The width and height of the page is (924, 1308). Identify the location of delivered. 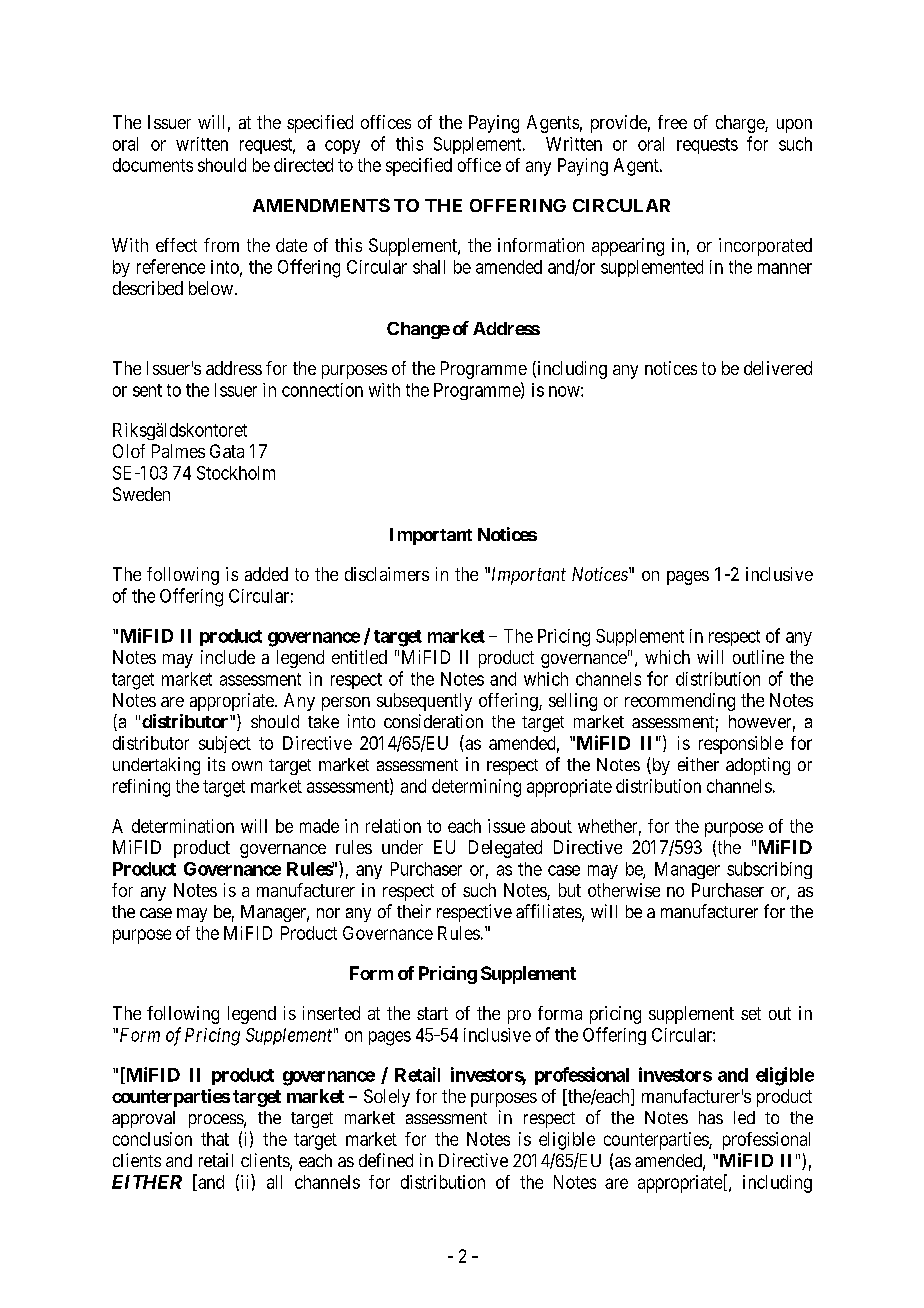
(778, 368).
